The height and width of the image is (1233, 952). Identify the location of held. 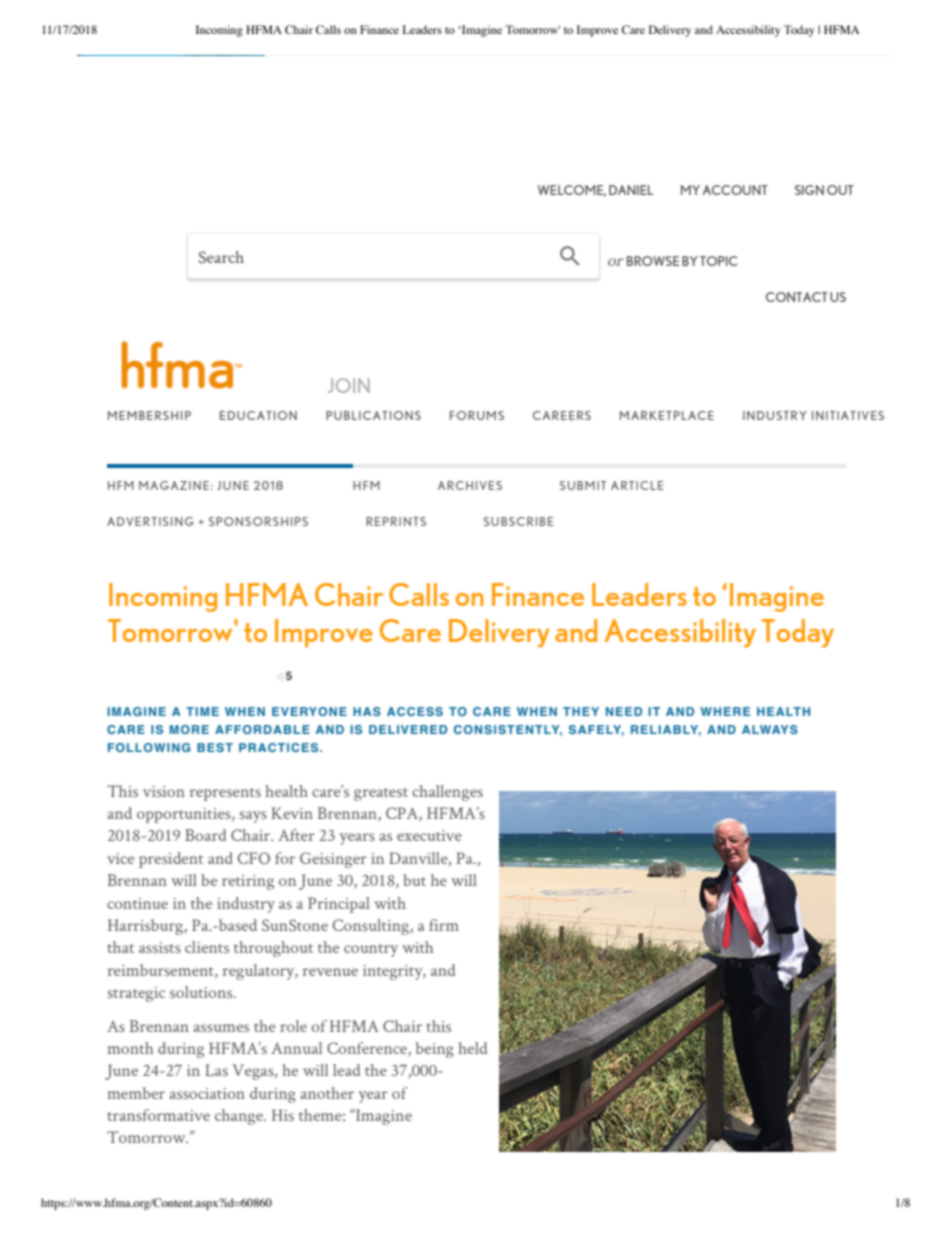
(472, 1048).
